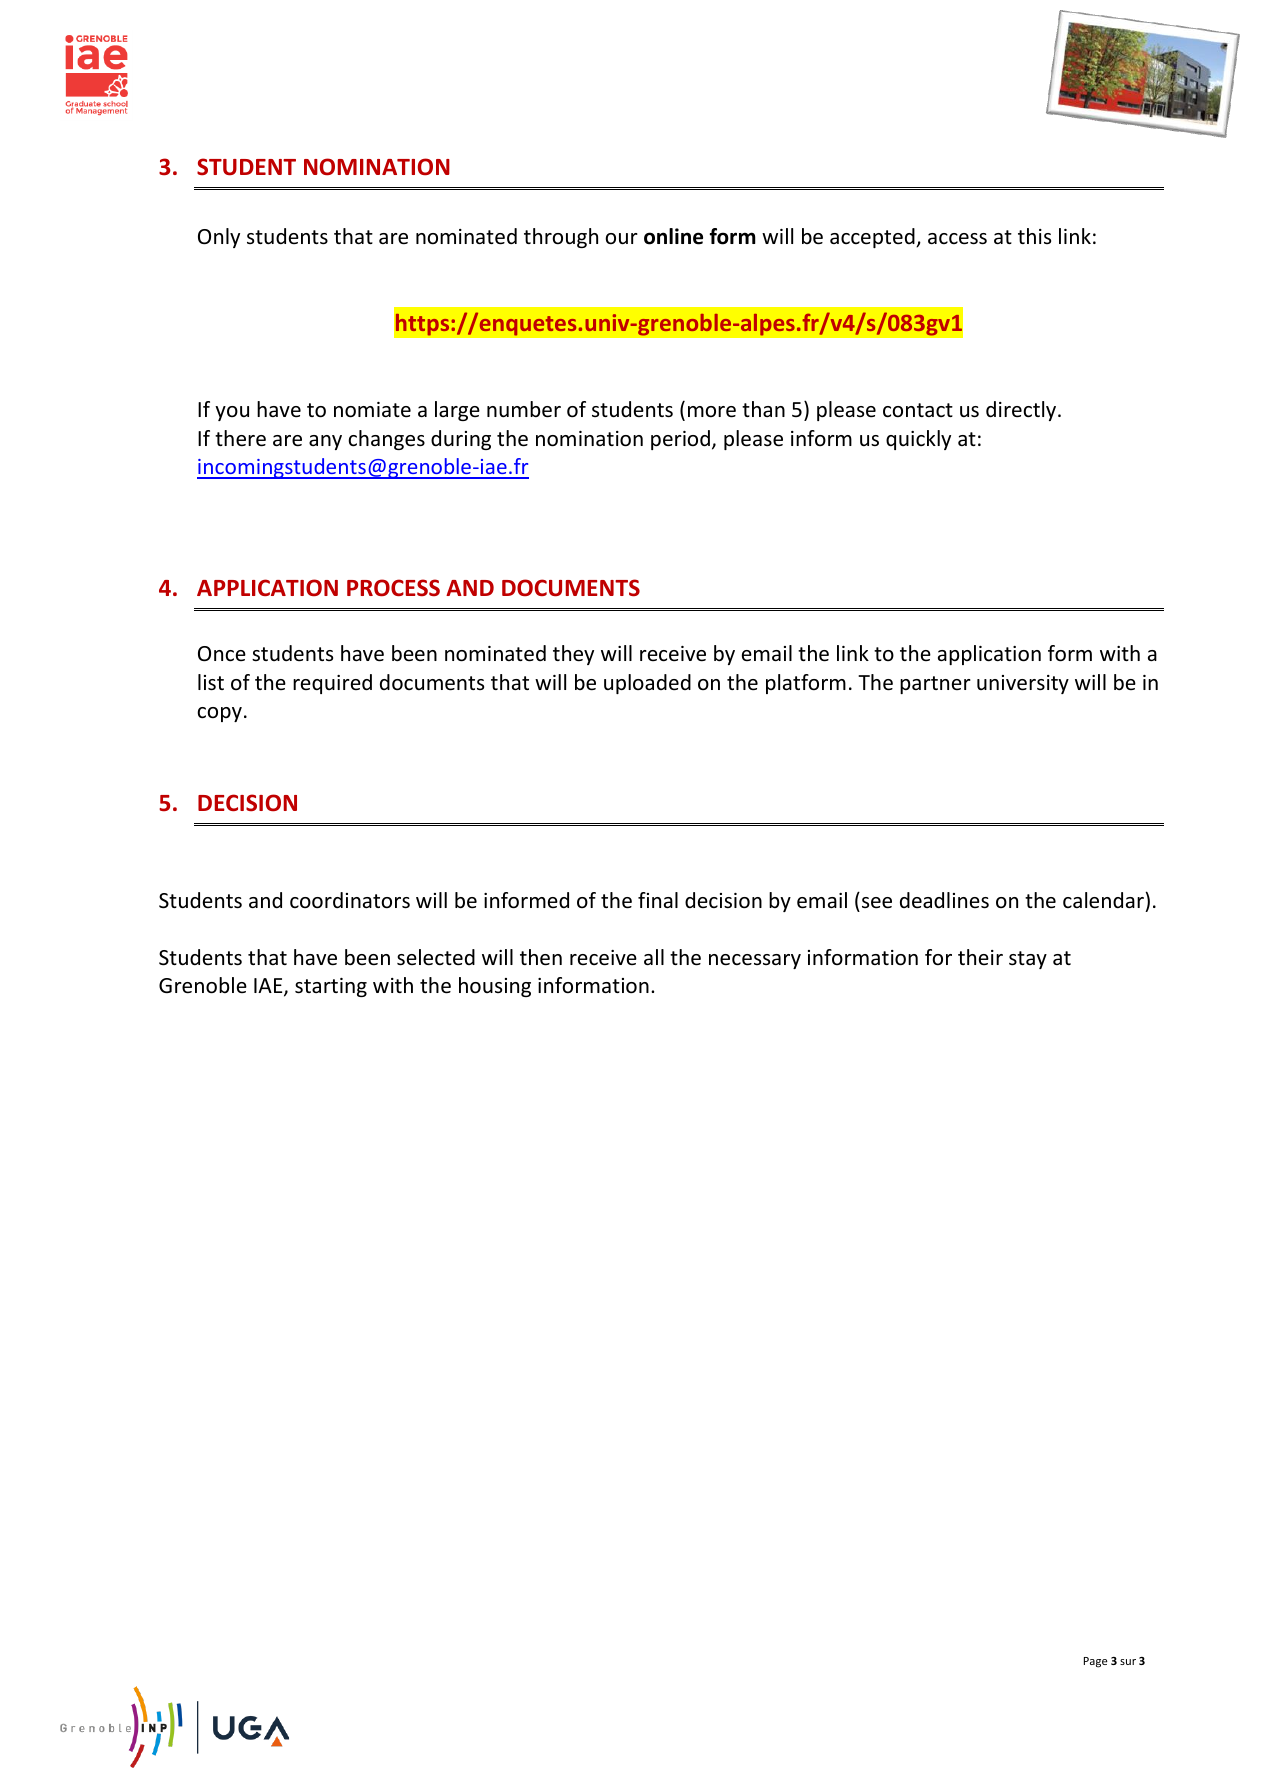 The width and height of the screenshot is (1266, 1789). Describe the element at coordinates (647, 684) in the screenshot. I see `uploaded` at that location.
